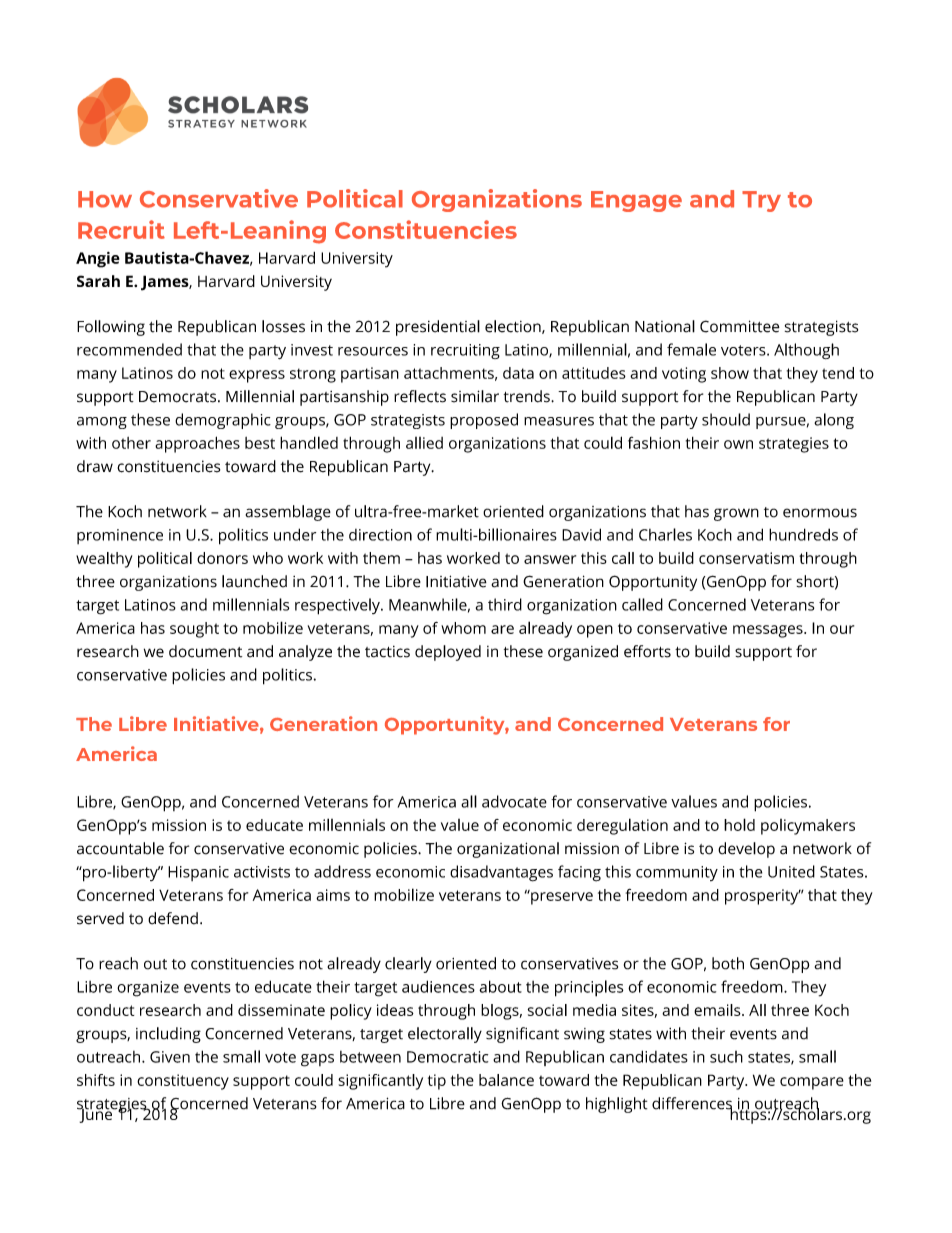 This screenshot has height=1233, width=952. I want to click on presidential, so click(438, 328).
